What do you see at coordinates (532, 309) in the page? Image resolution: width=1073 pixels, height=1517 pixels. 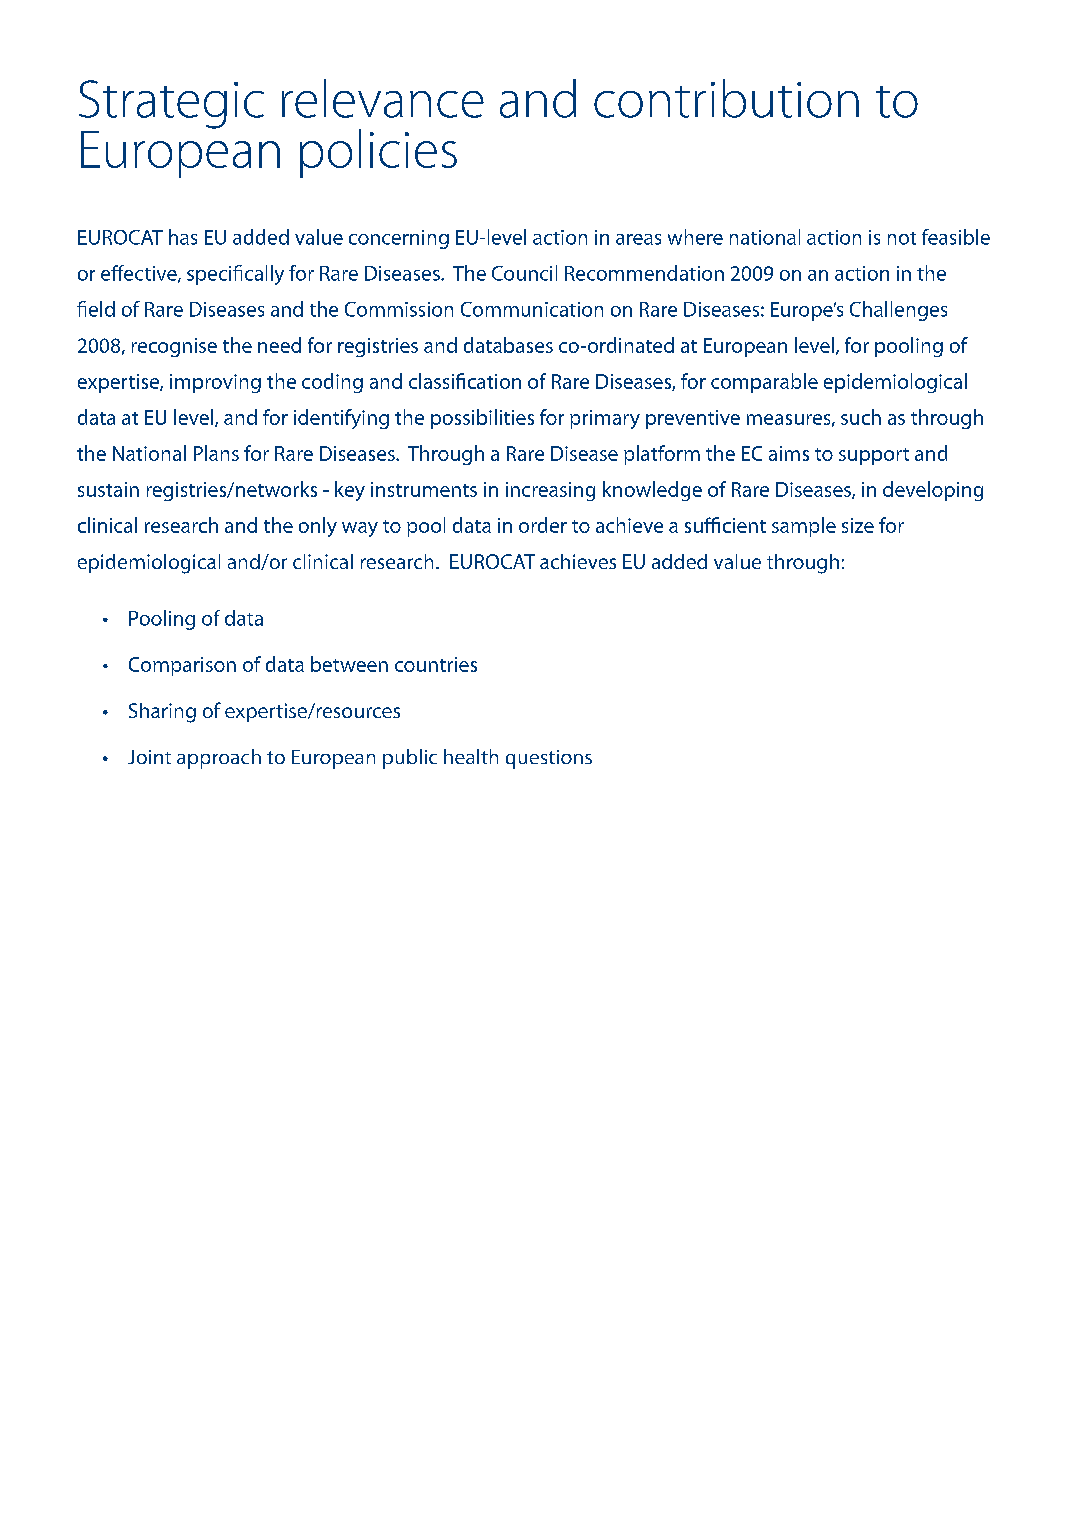 I see `Communication` at bounding box center [532, 309].
